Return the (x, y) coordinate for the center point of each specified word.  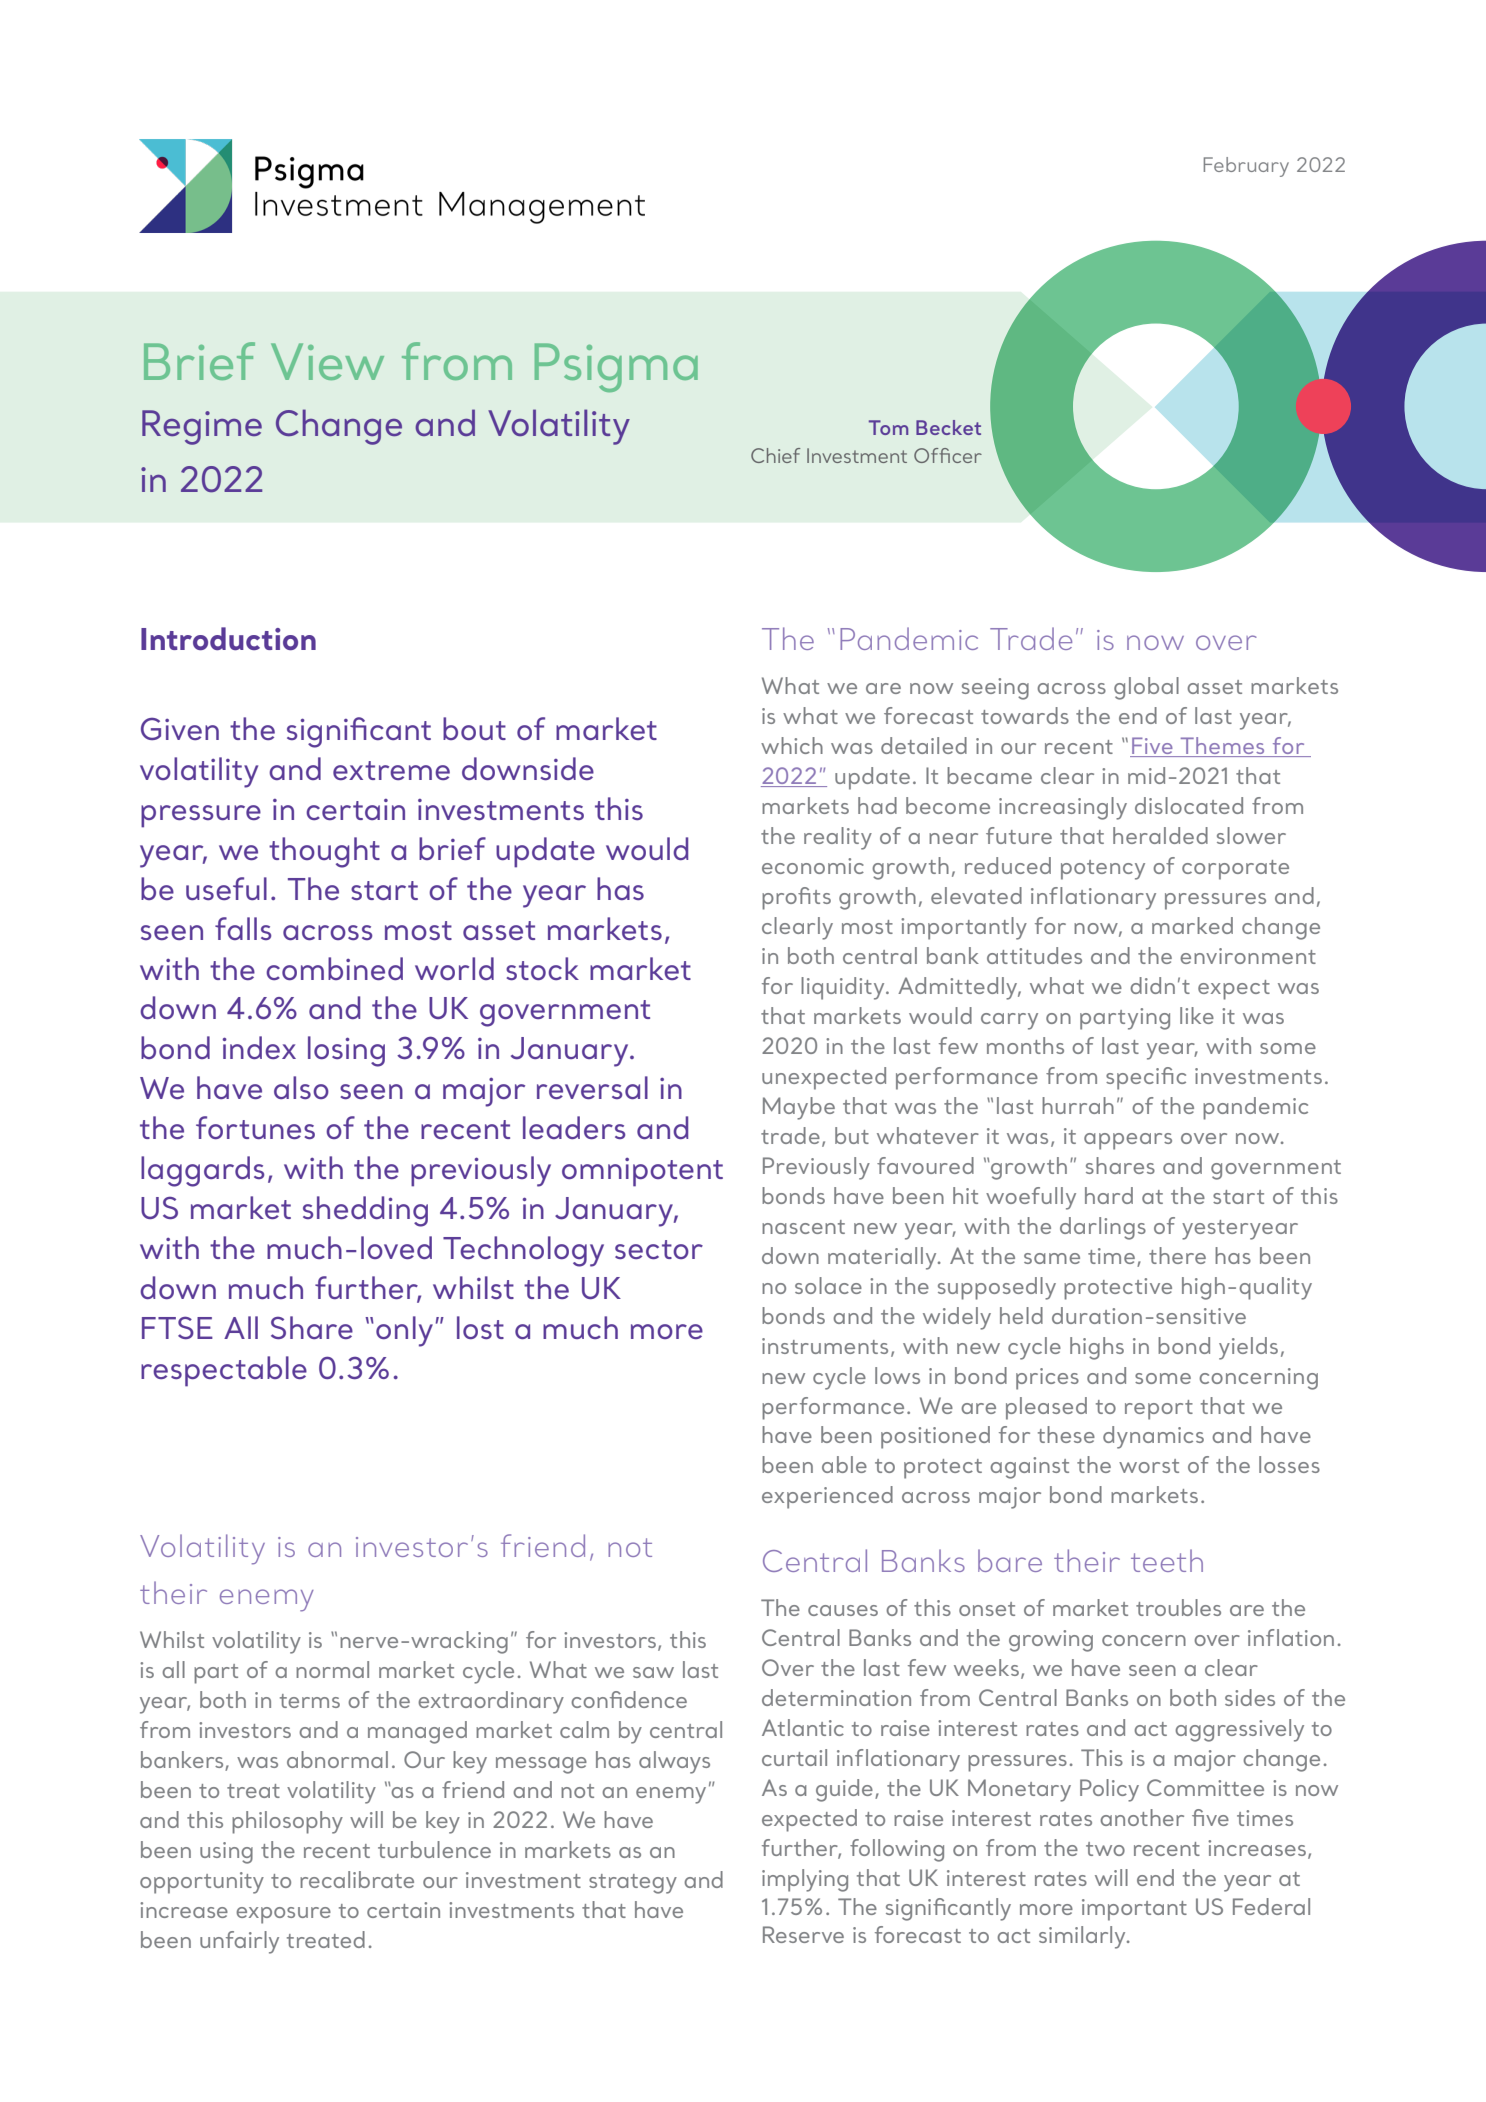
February (1246, 167)
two (1105, 1849)
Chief (775, 455)
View (327, 361)
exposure (283, 1915)
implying (805, 1880)
